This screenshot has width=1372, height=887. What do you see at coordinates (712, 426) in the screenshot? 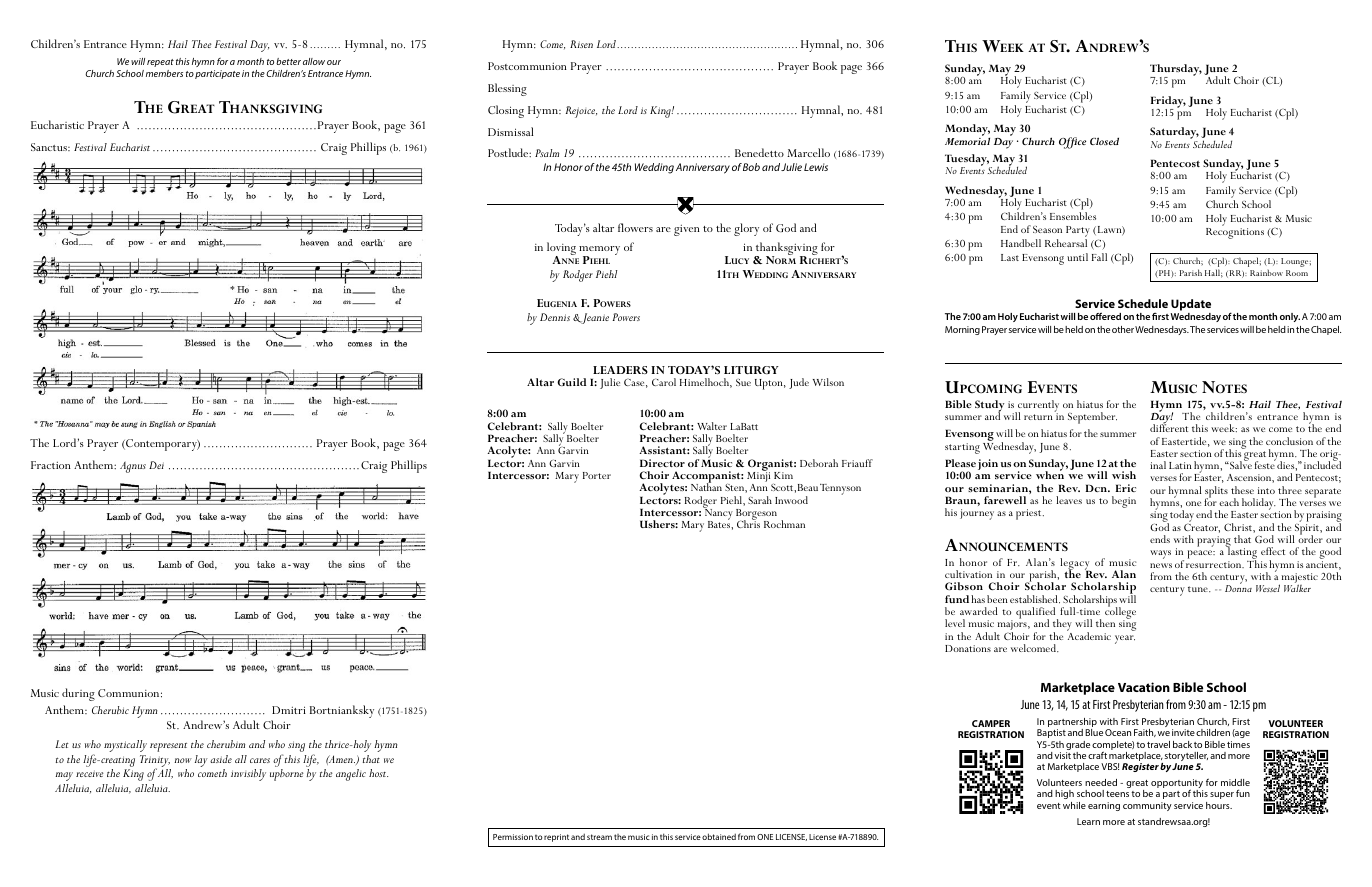
I see `Walter` at bounding box center [712, 426].
